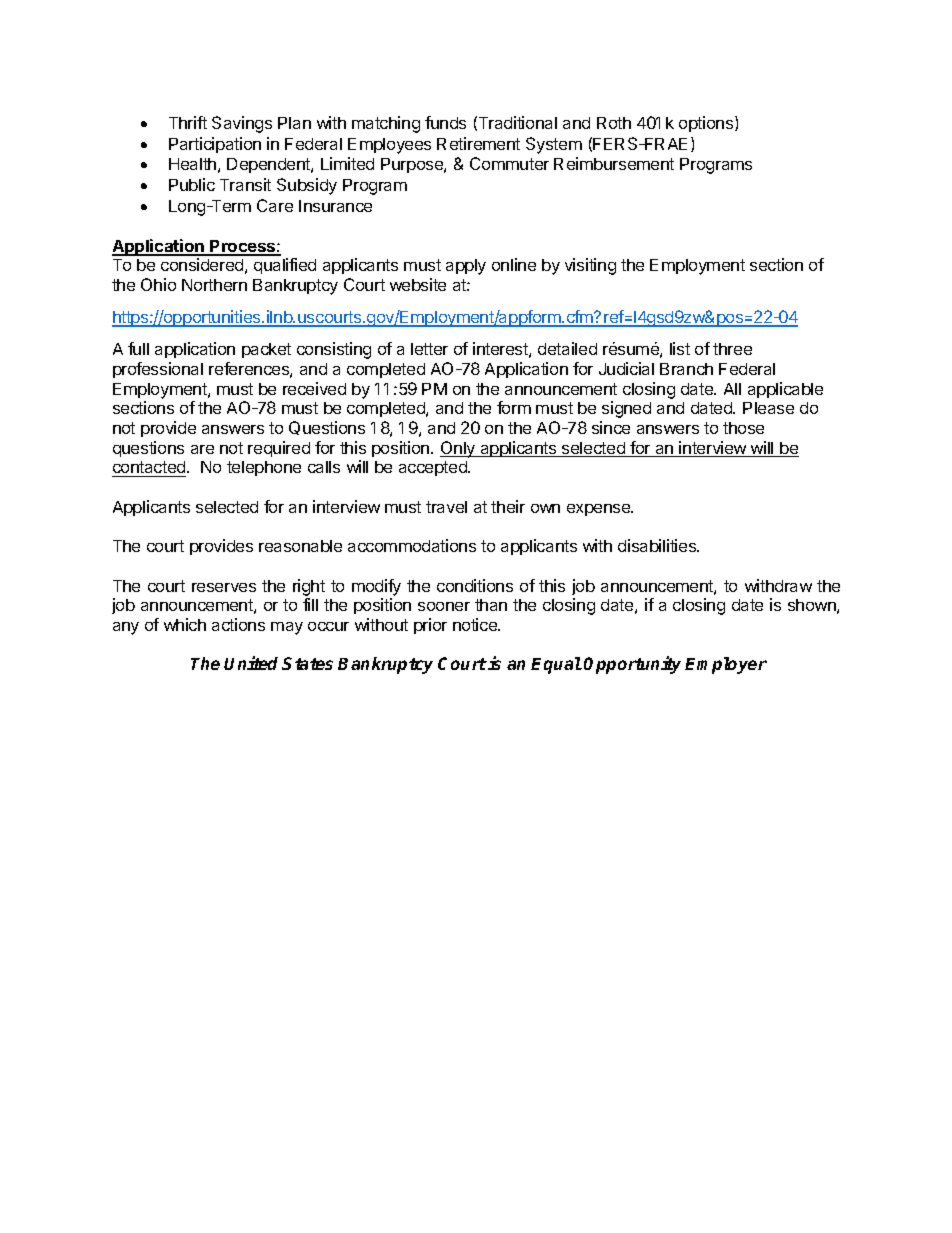 This image has width=952, height=1233. Describe the element at coordinates (726, 665) in the image. I see `Employer` at that location.
